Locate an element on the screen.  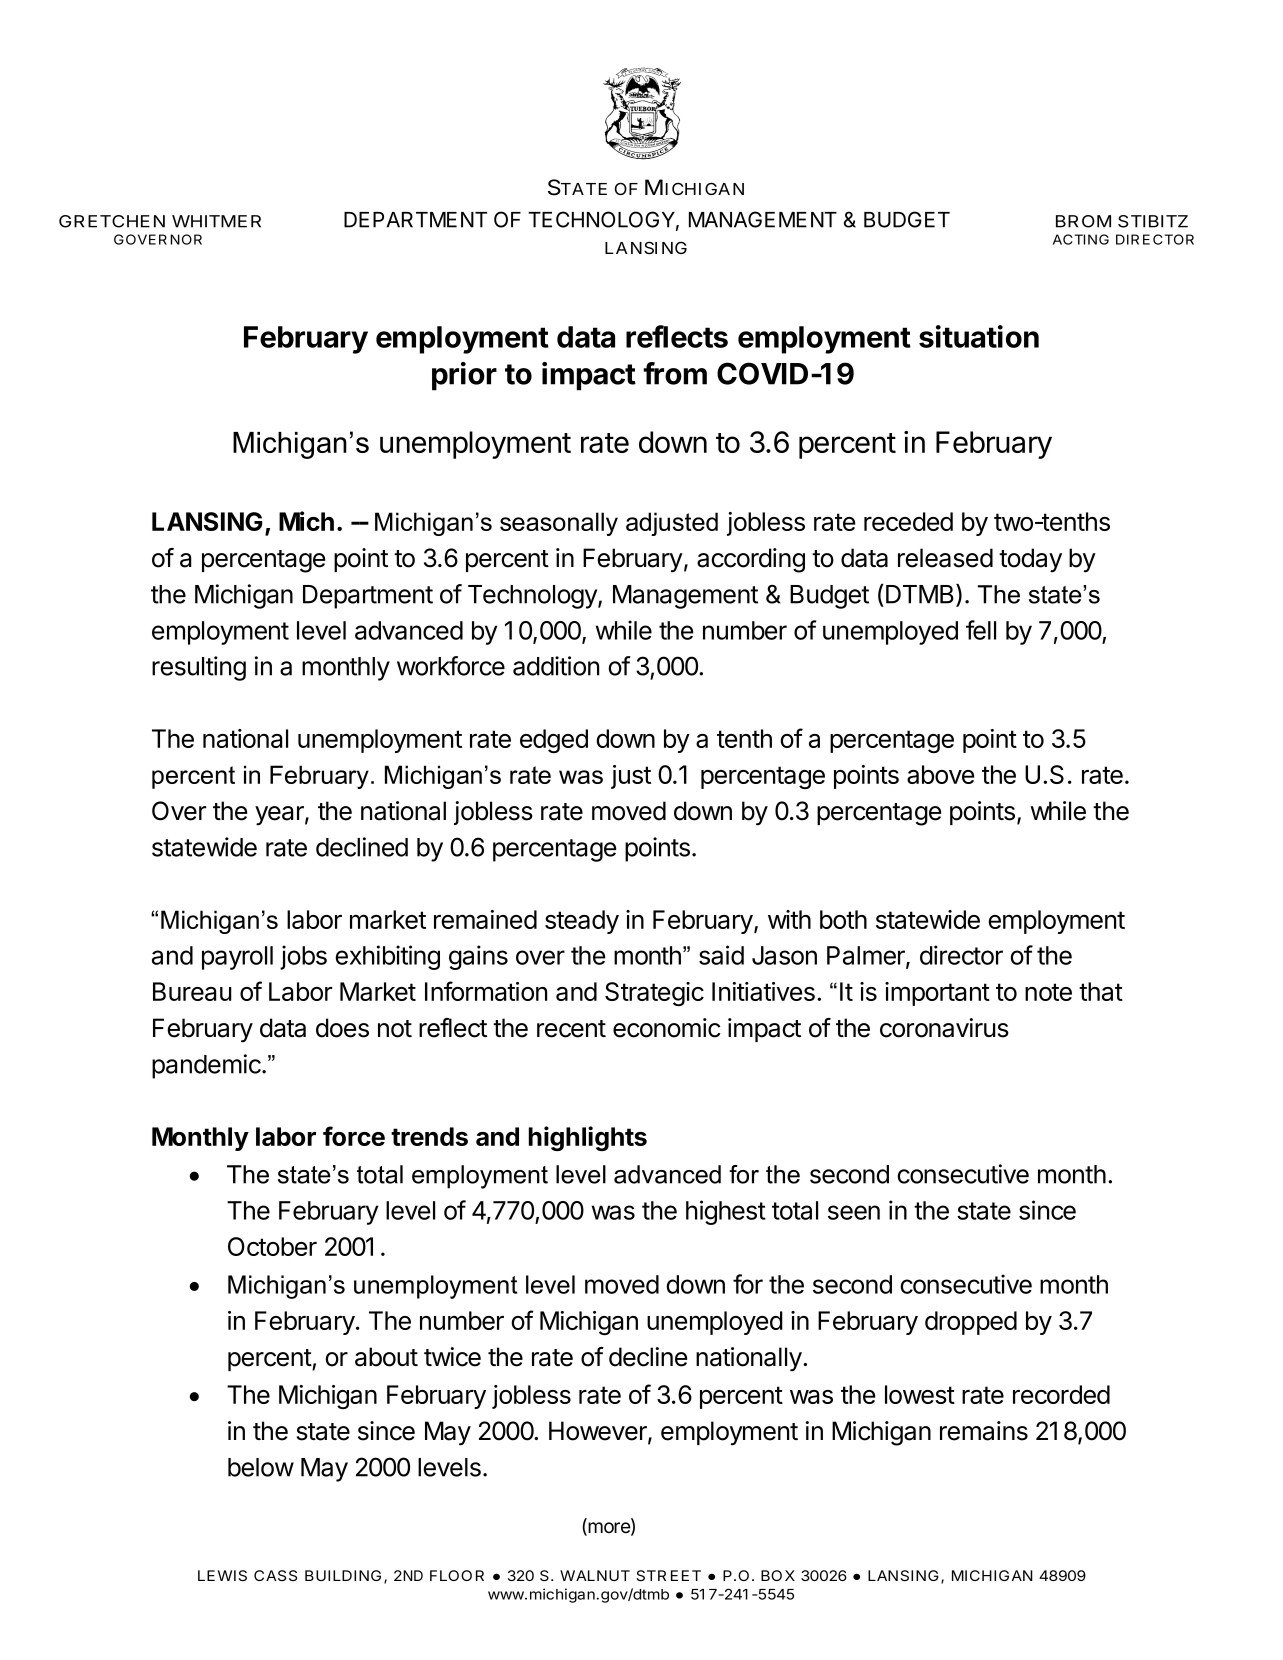
both is located at coordinates (843, 919).
